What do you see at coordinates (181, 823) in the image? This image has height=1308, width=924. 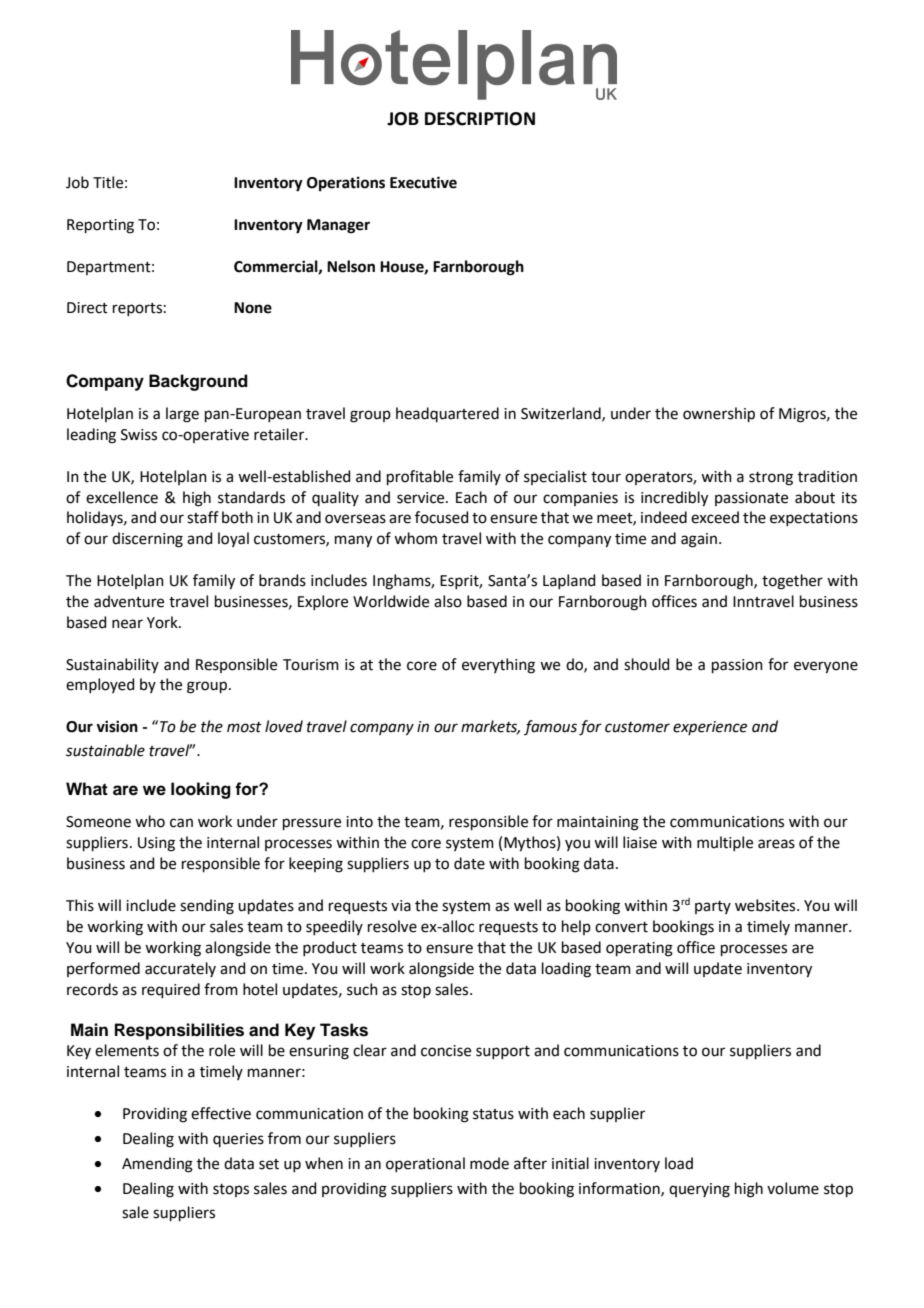 I see `can` at bounding box center [181, 823].
